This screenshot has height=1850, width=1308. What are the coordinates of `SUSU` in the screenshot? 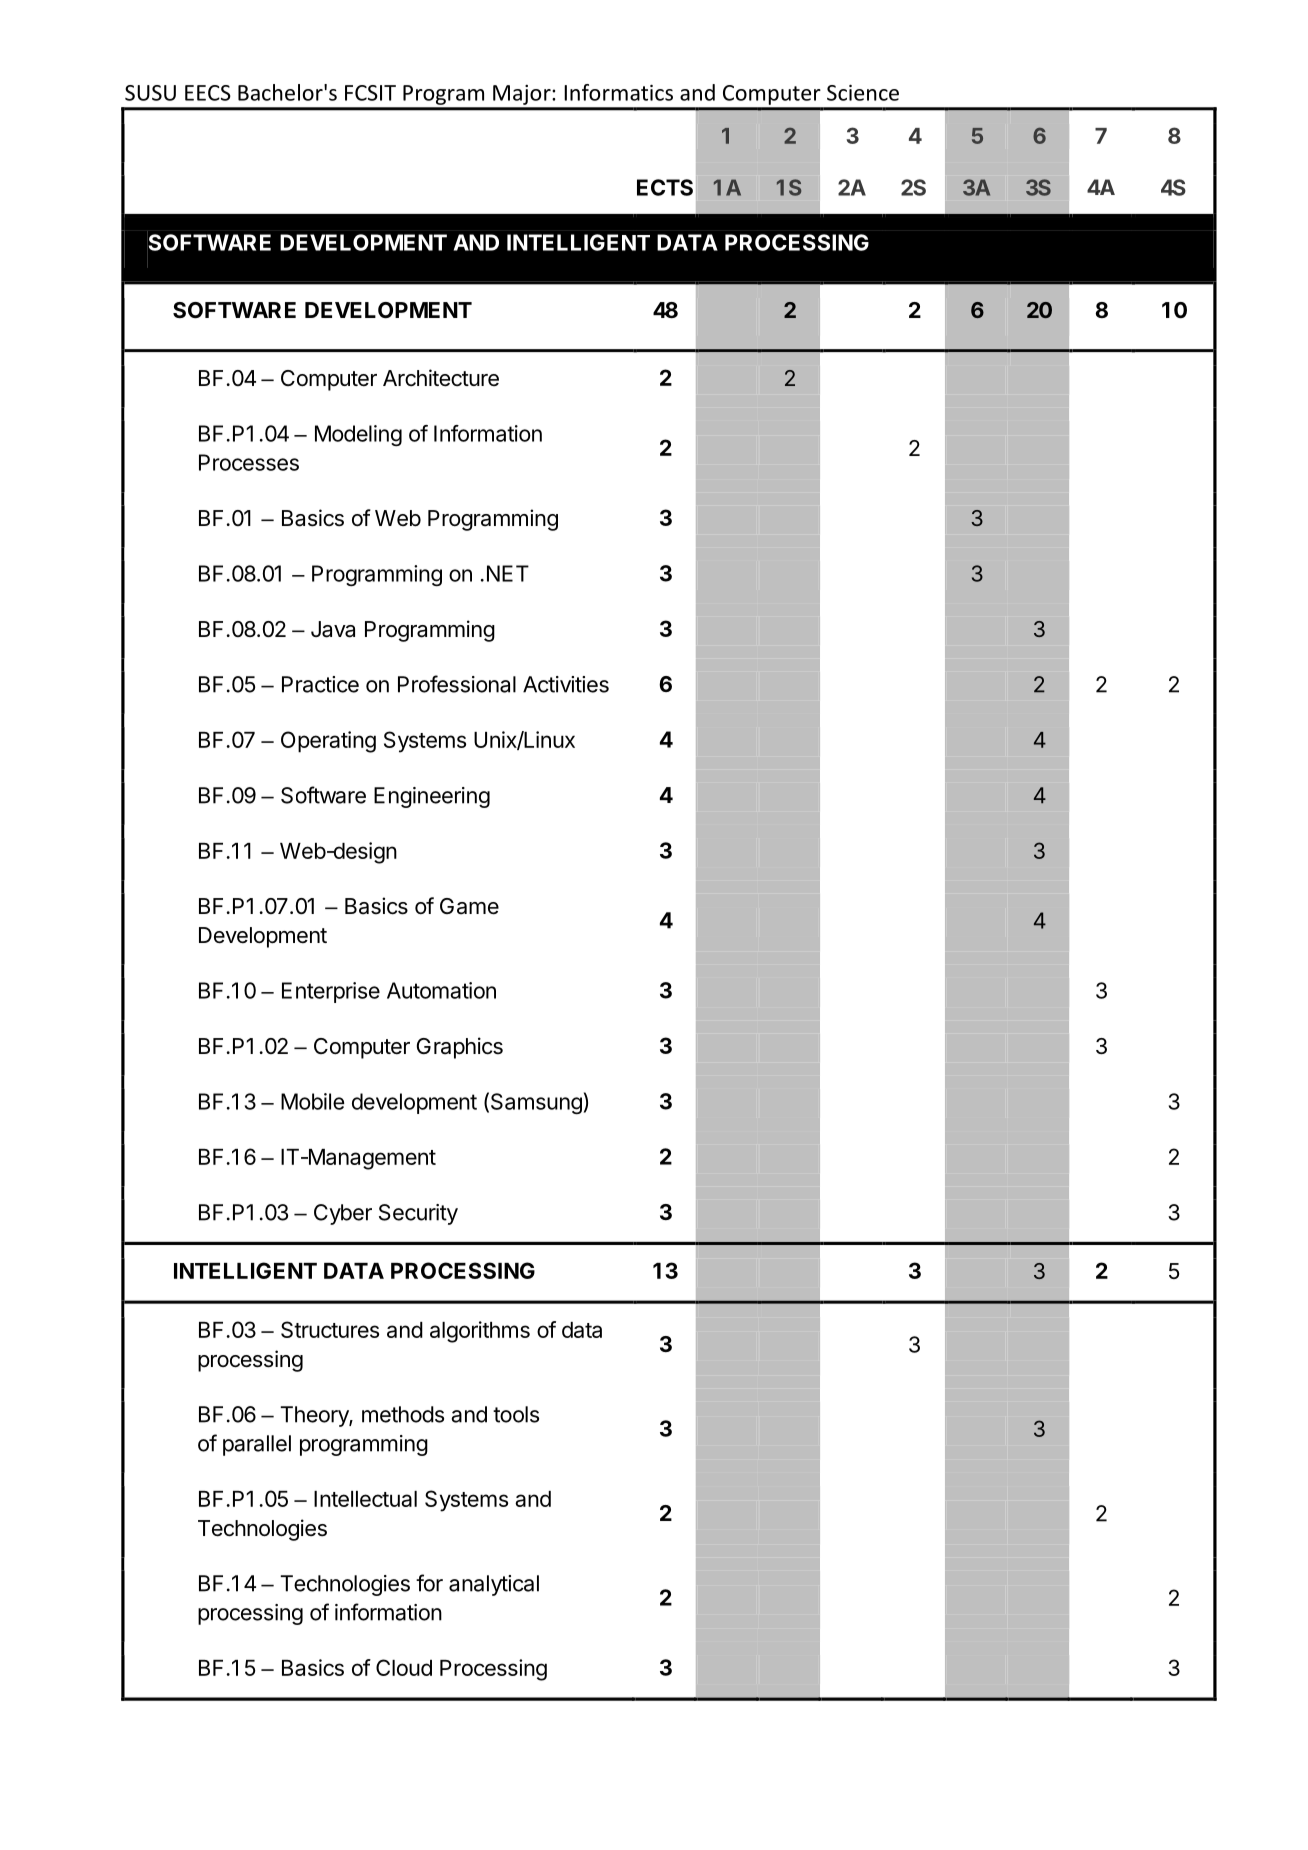 It's located at (150, 93).
